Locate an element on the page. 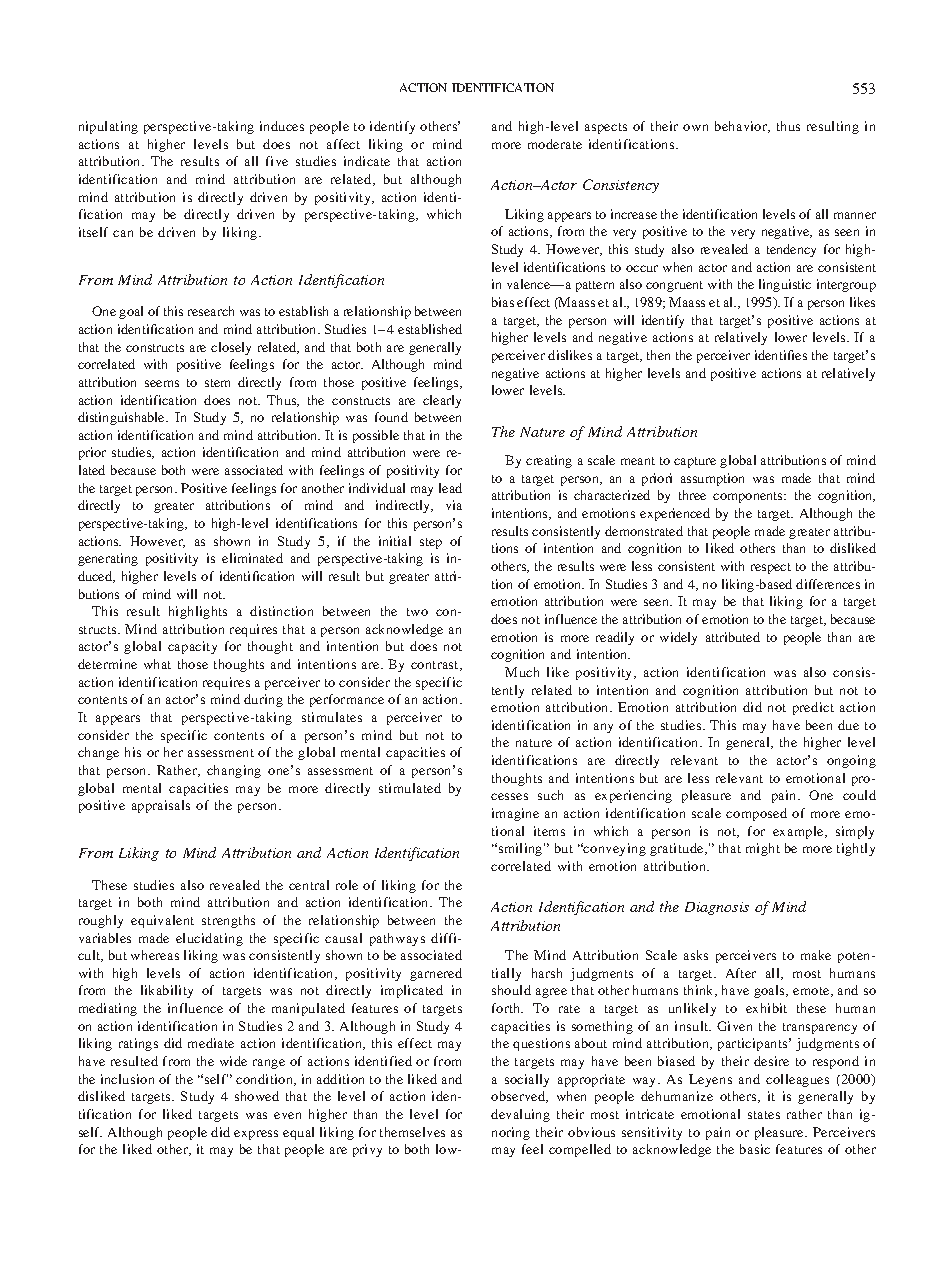 The width and height of the document is (952, 1270). appraisals is located at coordinates (161, 806).
